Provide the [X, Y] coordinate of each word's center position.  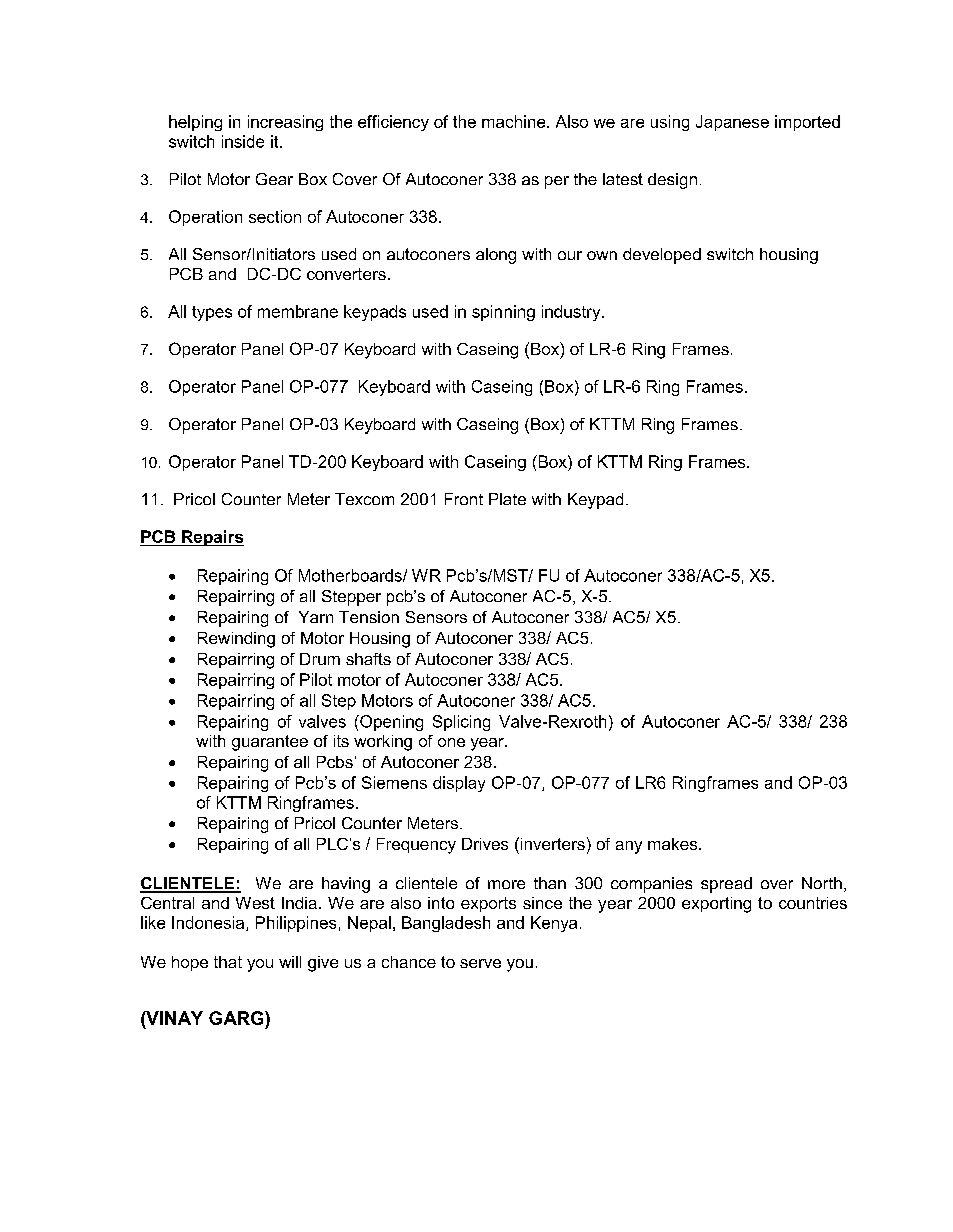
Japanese [732, 123]
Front [464, 499]
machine [515, 121]
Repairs [212, 538]
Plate [507, 499]
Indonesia [209, 923]
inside [243, 141]
